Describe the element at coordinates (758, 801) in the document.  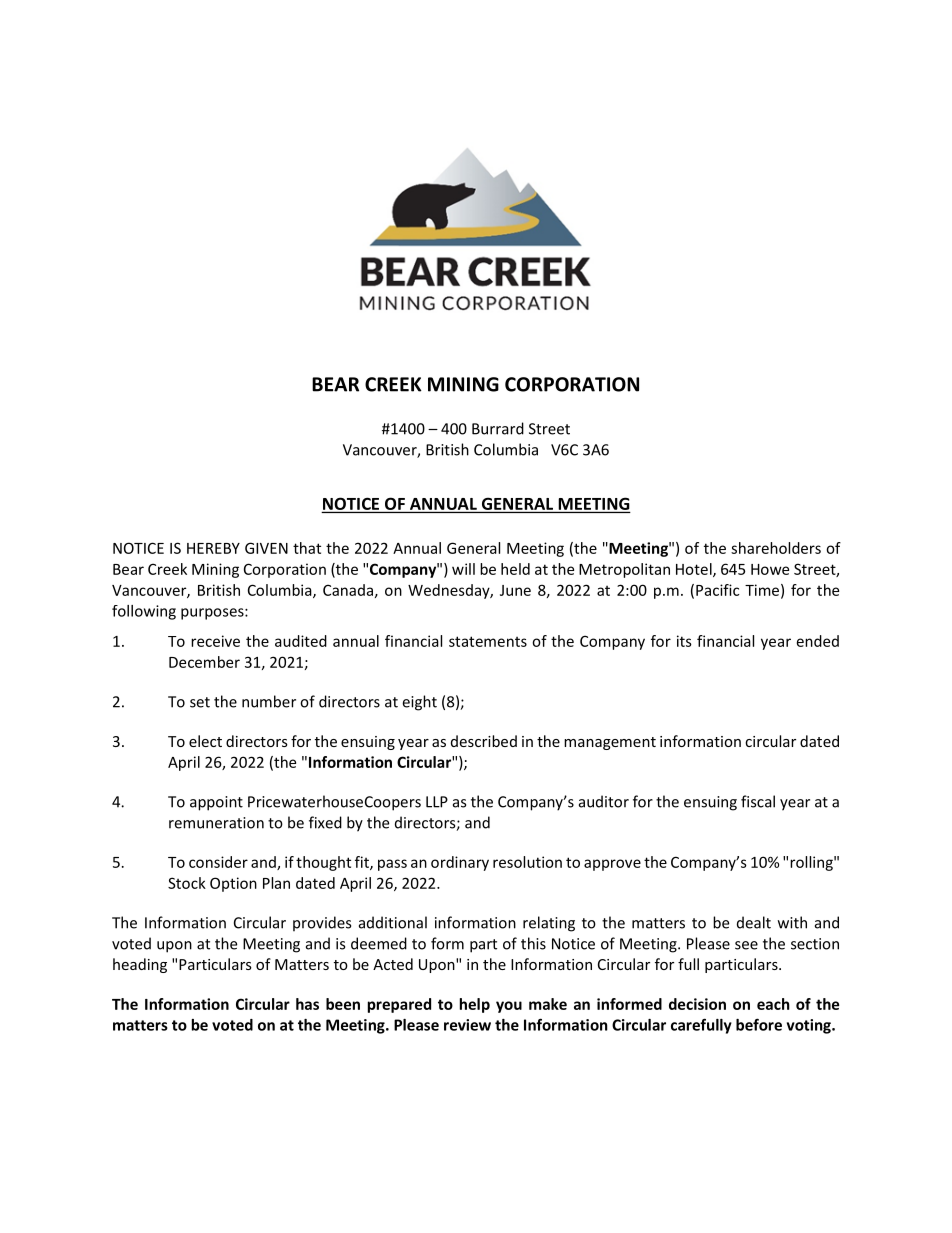
I see `fiscal` at that location.
